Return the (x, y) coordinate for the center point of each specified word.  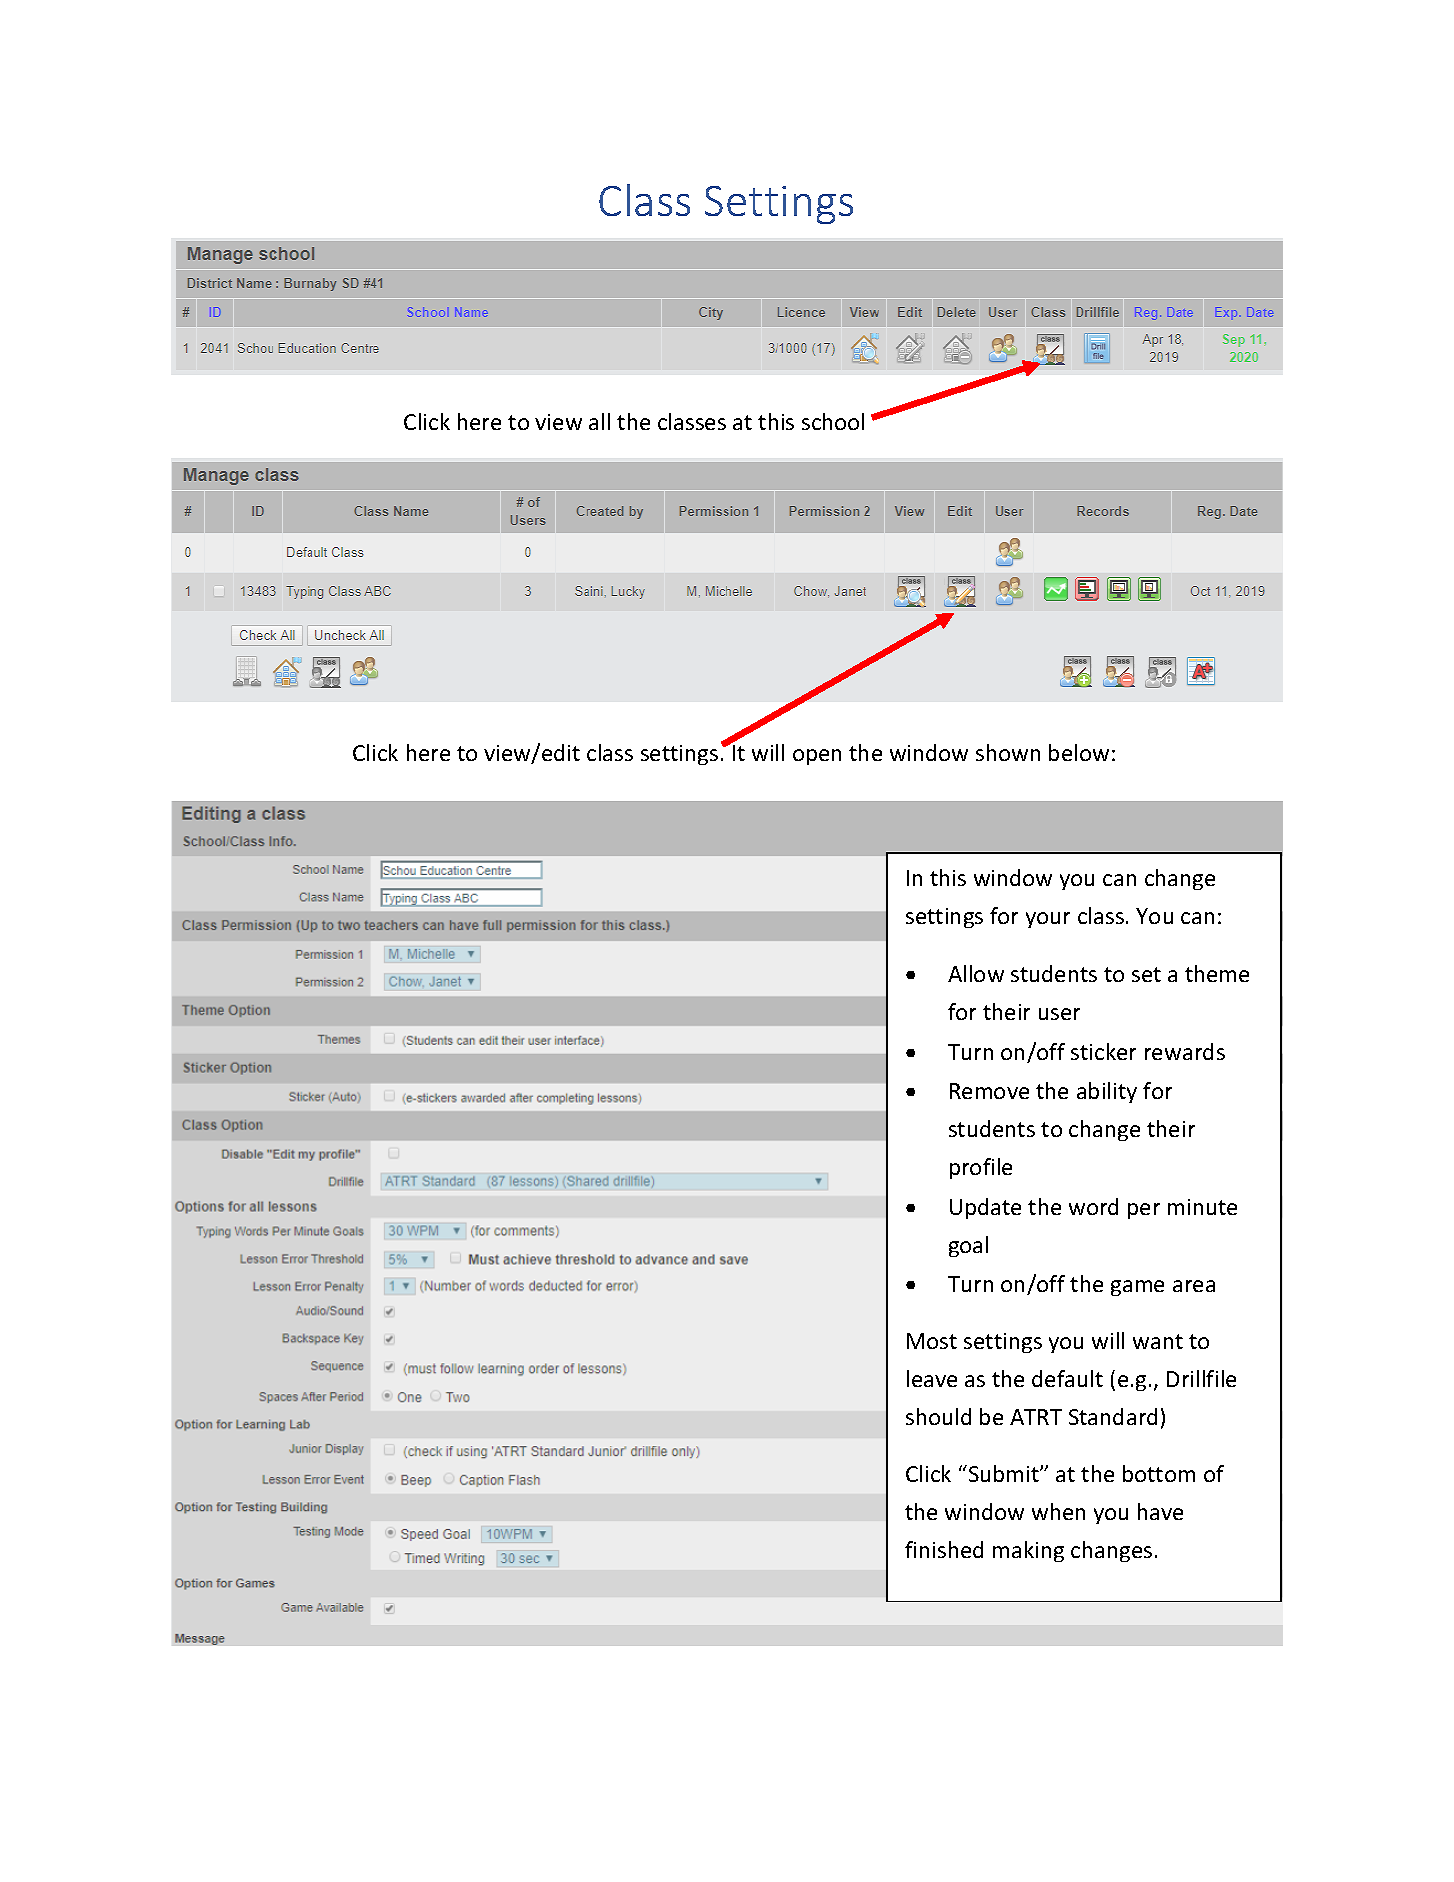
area (1194, 1286)
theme (1217, 973)
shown (1008, 752)
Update (985, 1208)
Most (932, 1341)
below (1079, 752)
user (1059, 1014)
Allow (976, 973)
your (1048, 920)
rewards (1185, 1051)
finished (944, 1549)
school (833, 421)
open (817, 757)
